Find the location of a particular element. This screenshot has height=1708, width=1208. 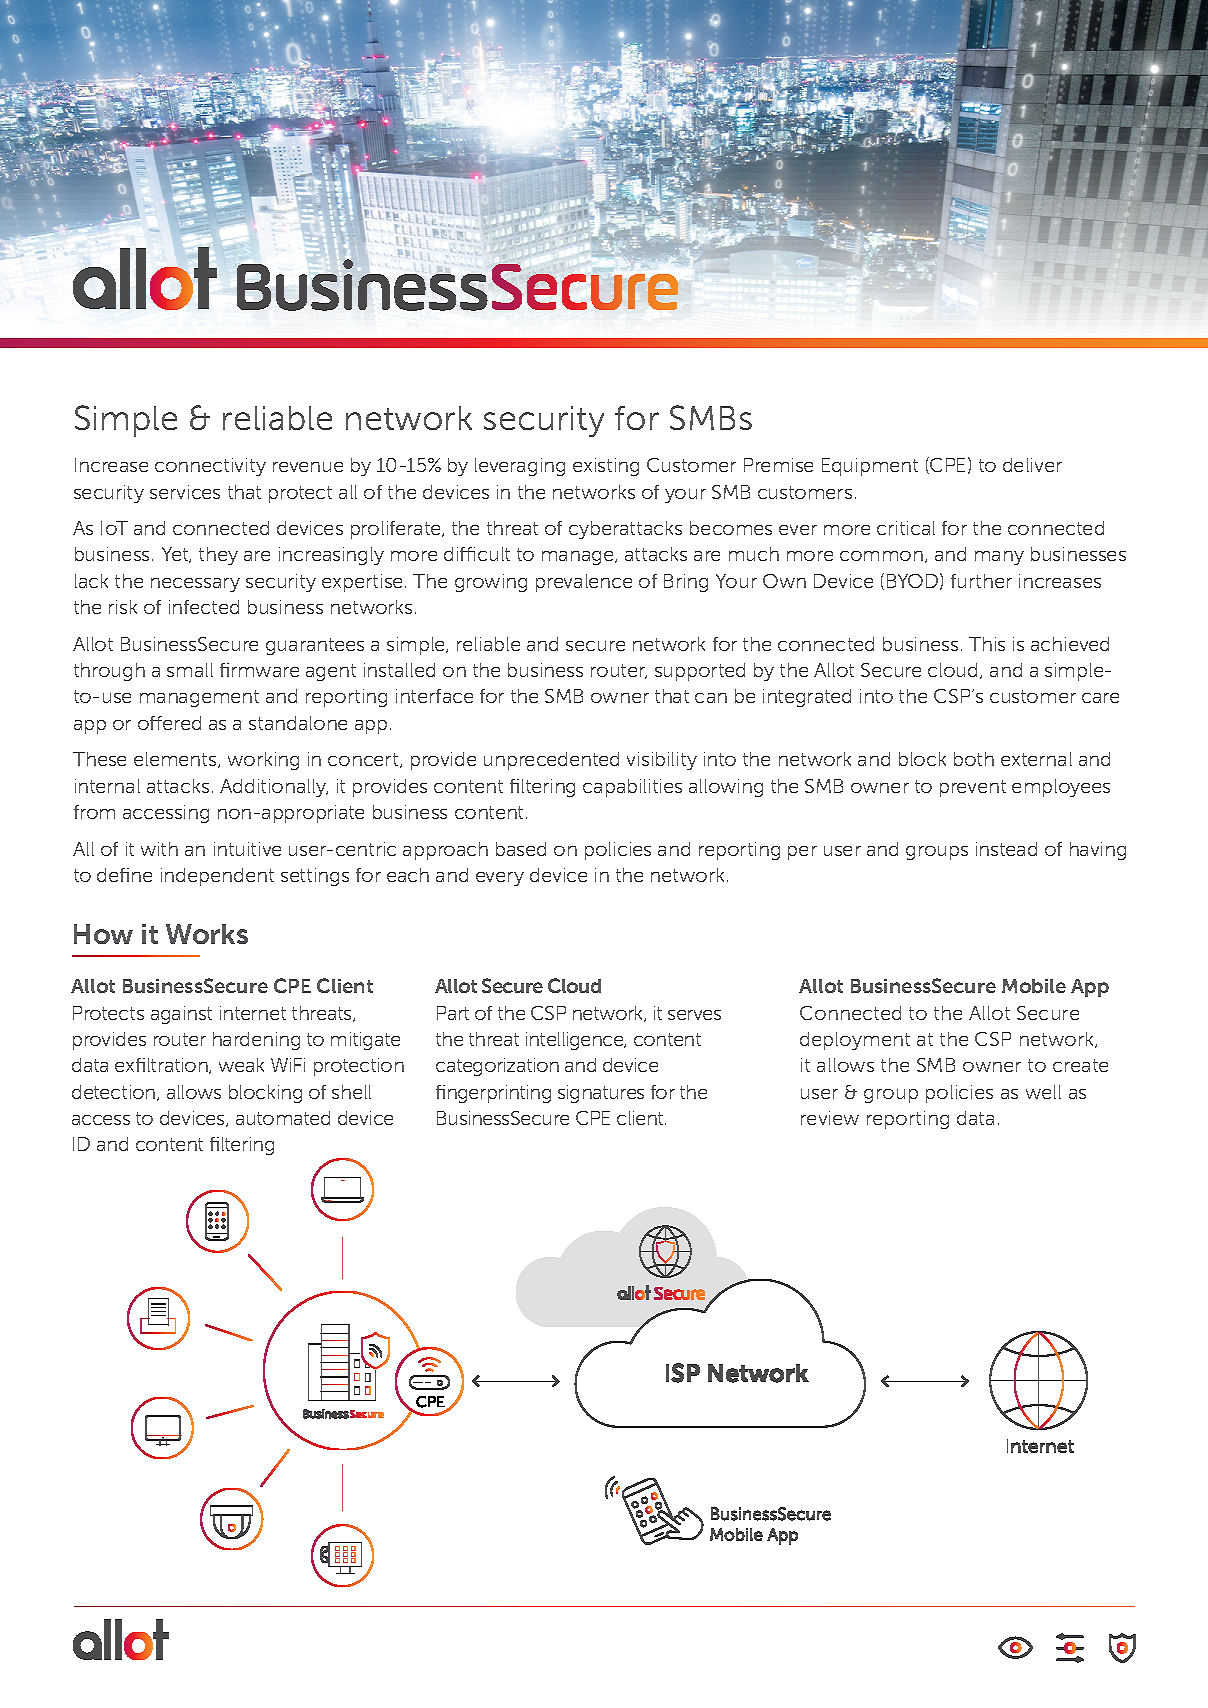

signatures is located at coordinates (601, 1094).
